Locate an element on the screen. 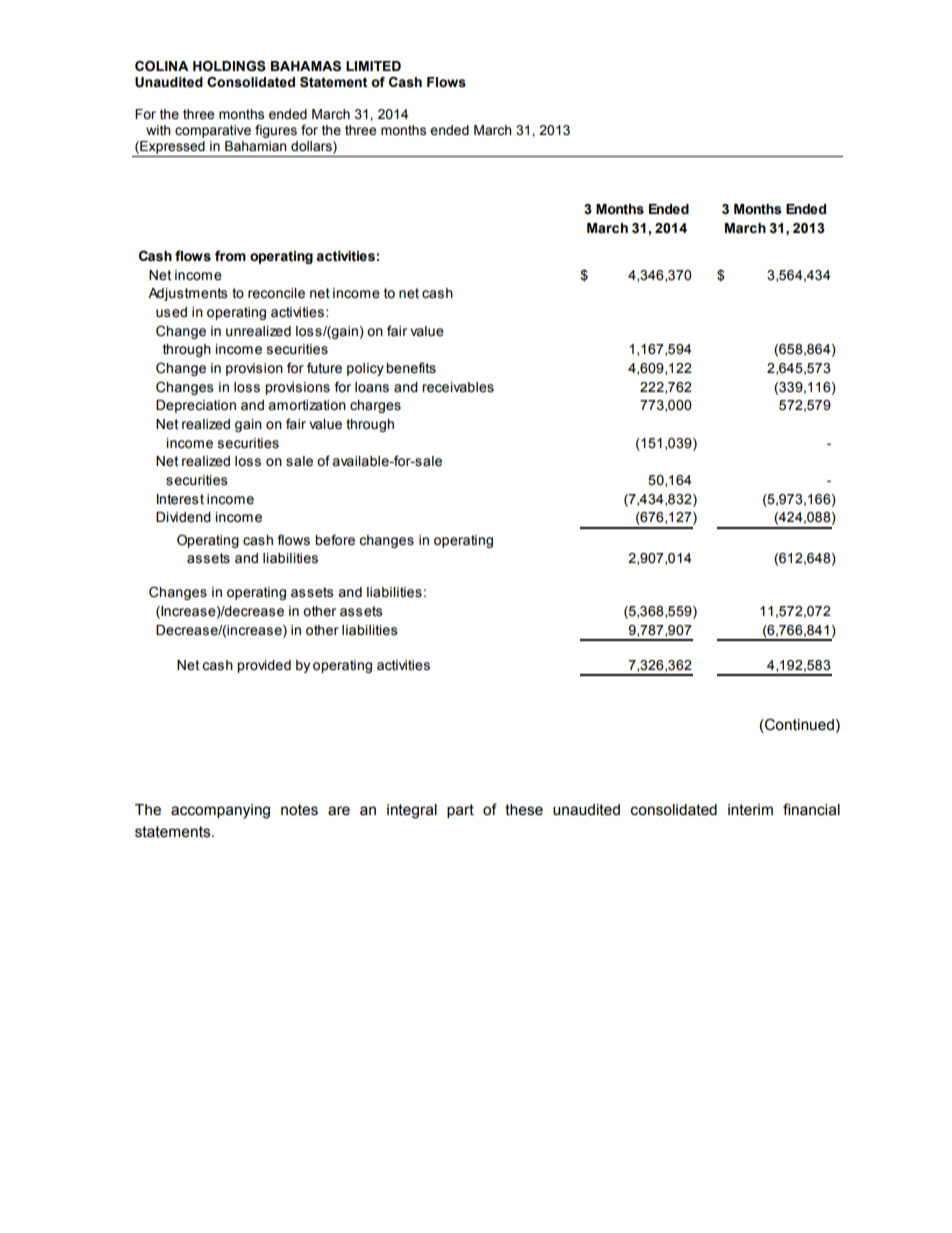  before is located at coordinates (335, 540).
